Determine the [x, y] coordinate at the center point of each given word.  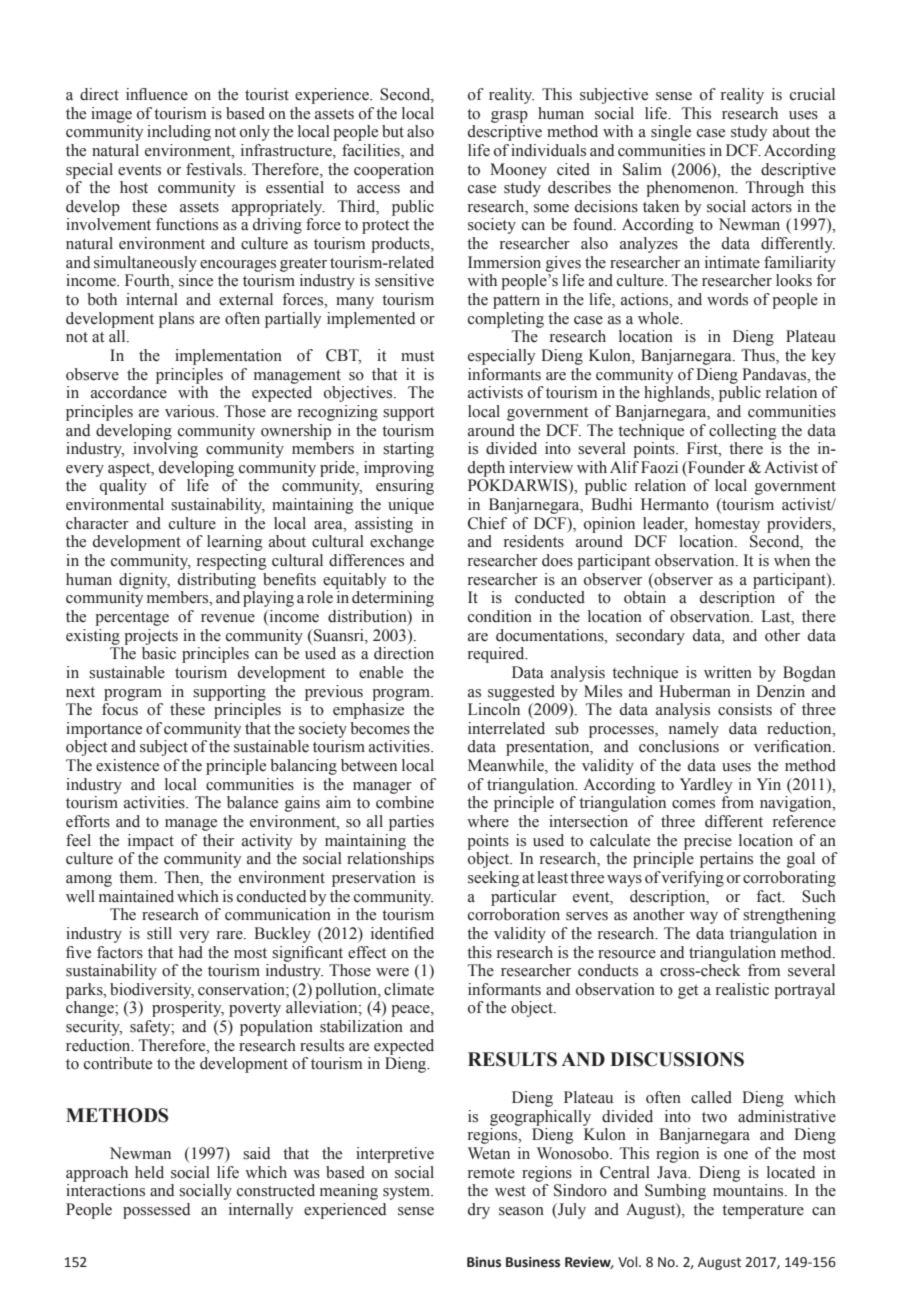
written [728, 672]
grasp [509, 117]
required [497, 655]
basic [159, 653]
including [179, 133]
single [671, 133]
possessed [156, 1211]
